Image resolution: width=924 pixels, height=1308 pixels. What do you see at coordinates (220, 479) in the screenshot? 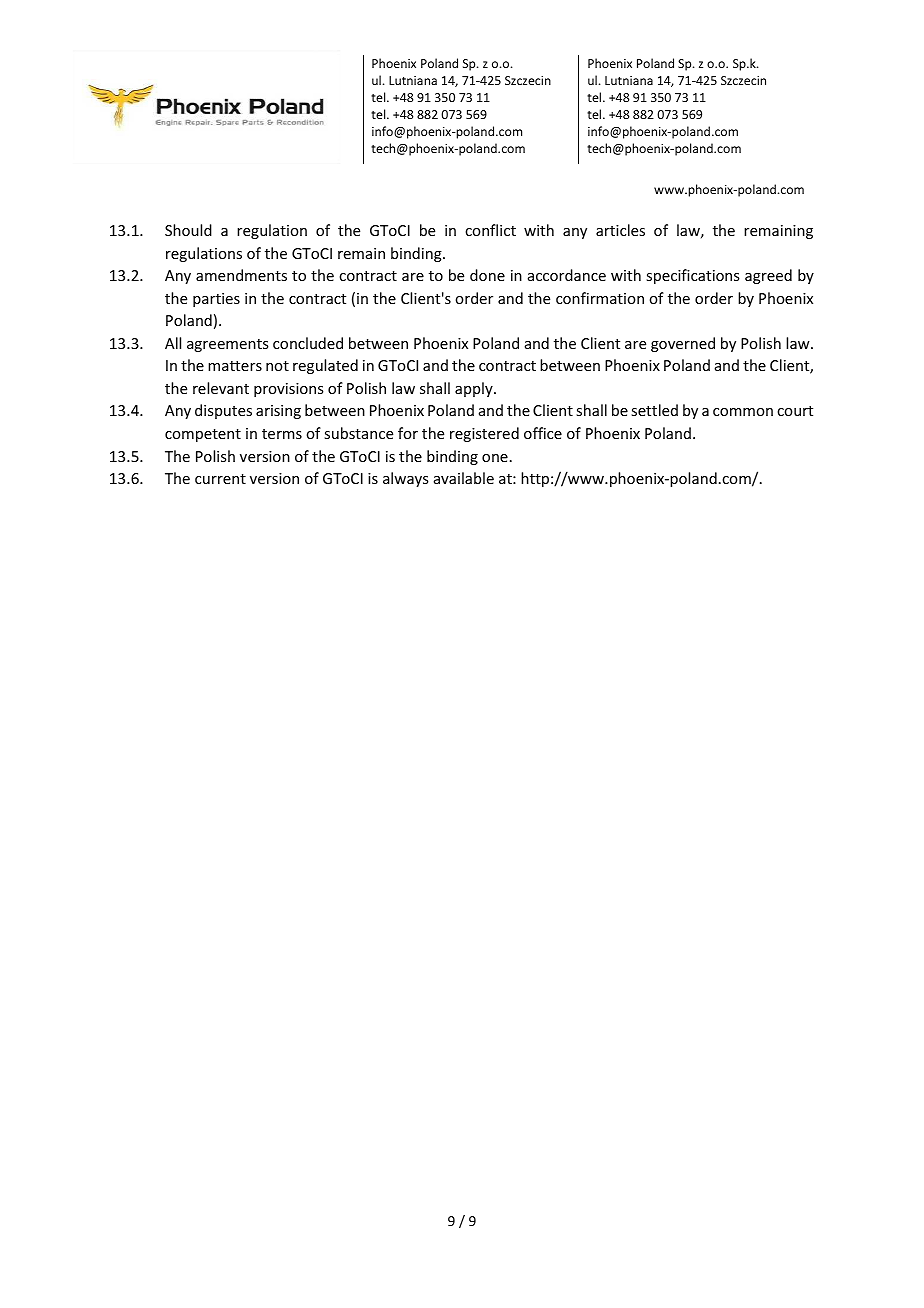
I see `current` at bounding box center [220, 479].
